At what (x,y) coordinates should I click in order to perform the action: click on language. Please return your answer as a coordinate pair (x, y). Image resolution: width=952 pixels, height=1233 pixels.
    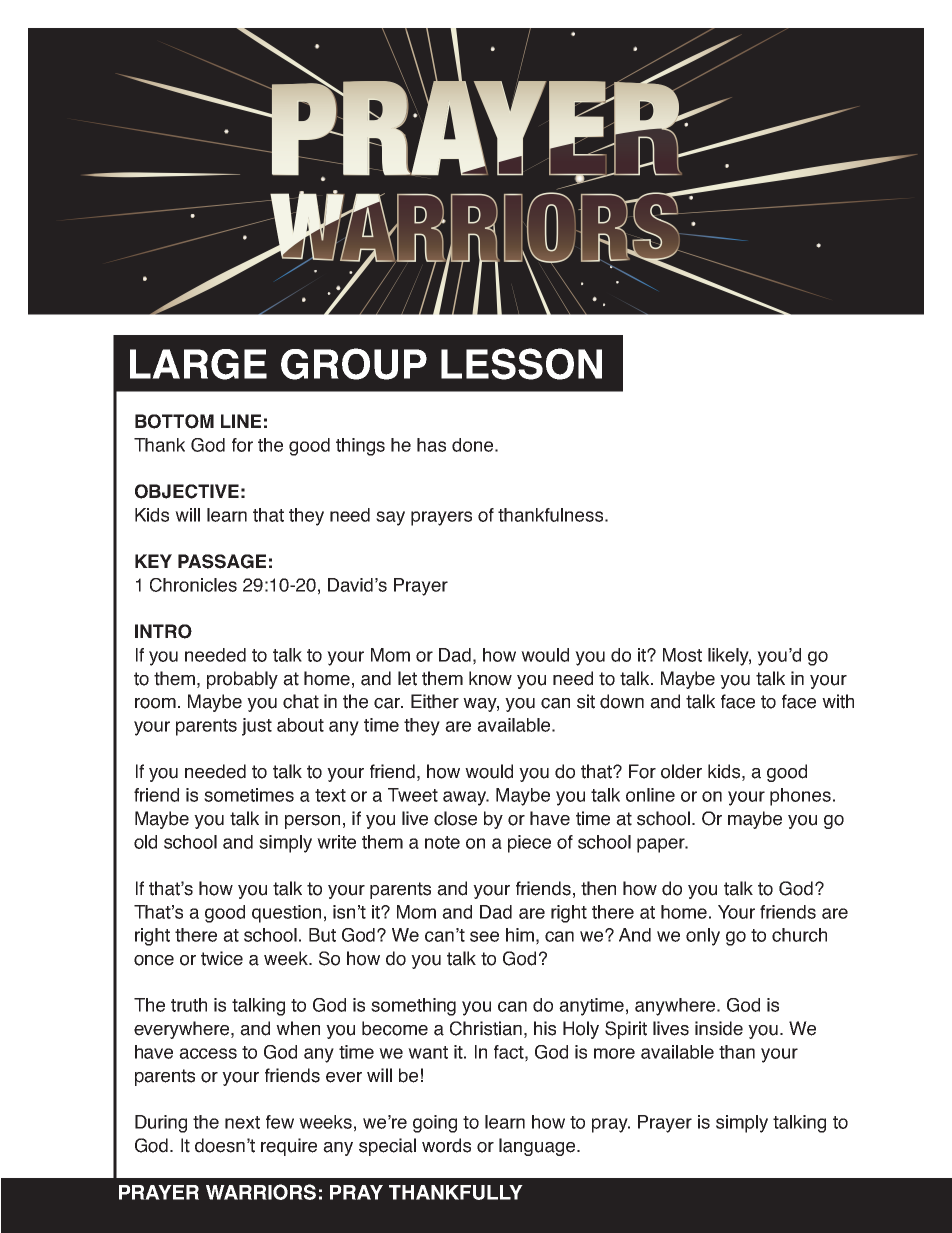
    Looking at the image, I should click on (537, 1147).
